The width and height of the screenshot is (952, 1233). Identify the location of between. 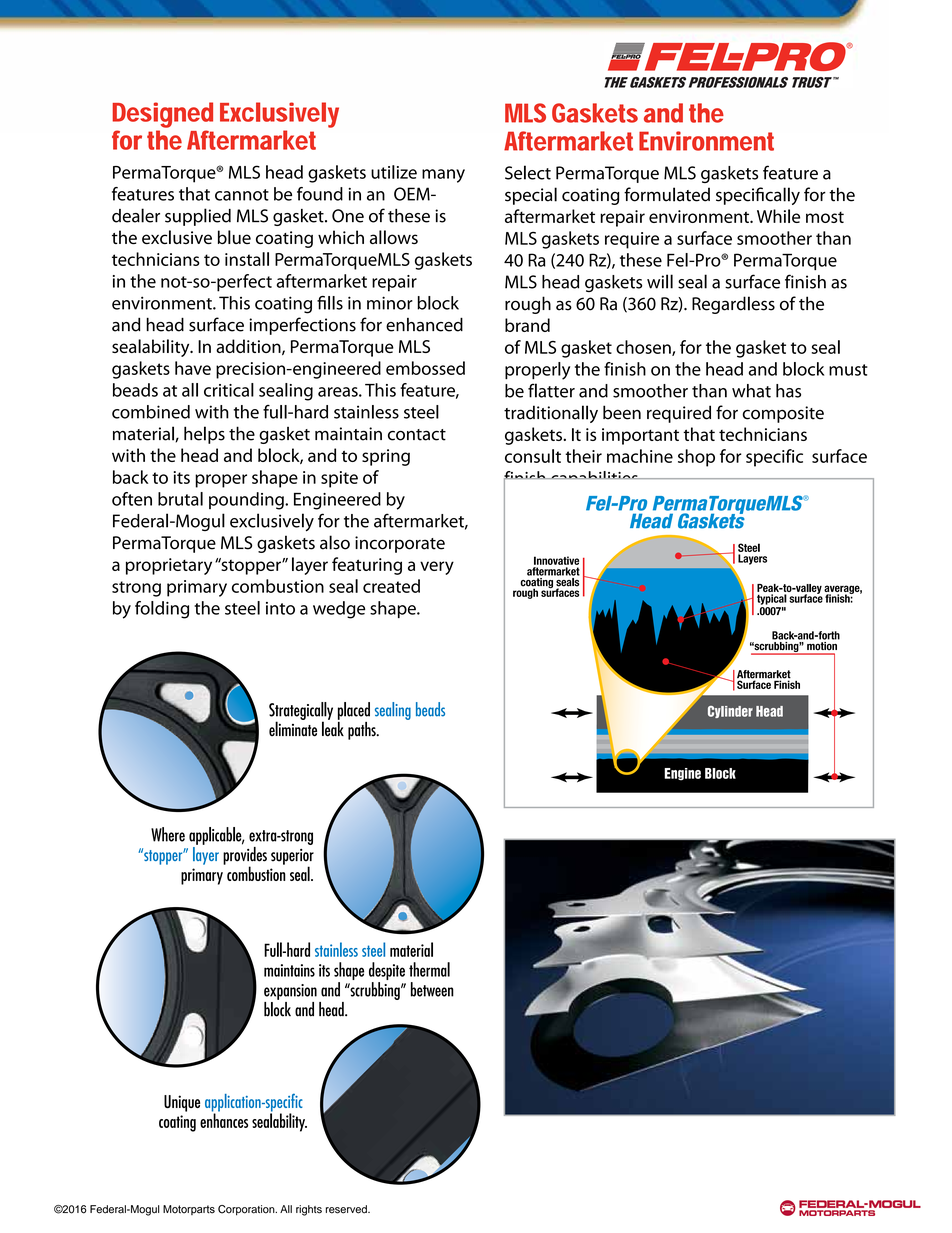
(432, 989).
